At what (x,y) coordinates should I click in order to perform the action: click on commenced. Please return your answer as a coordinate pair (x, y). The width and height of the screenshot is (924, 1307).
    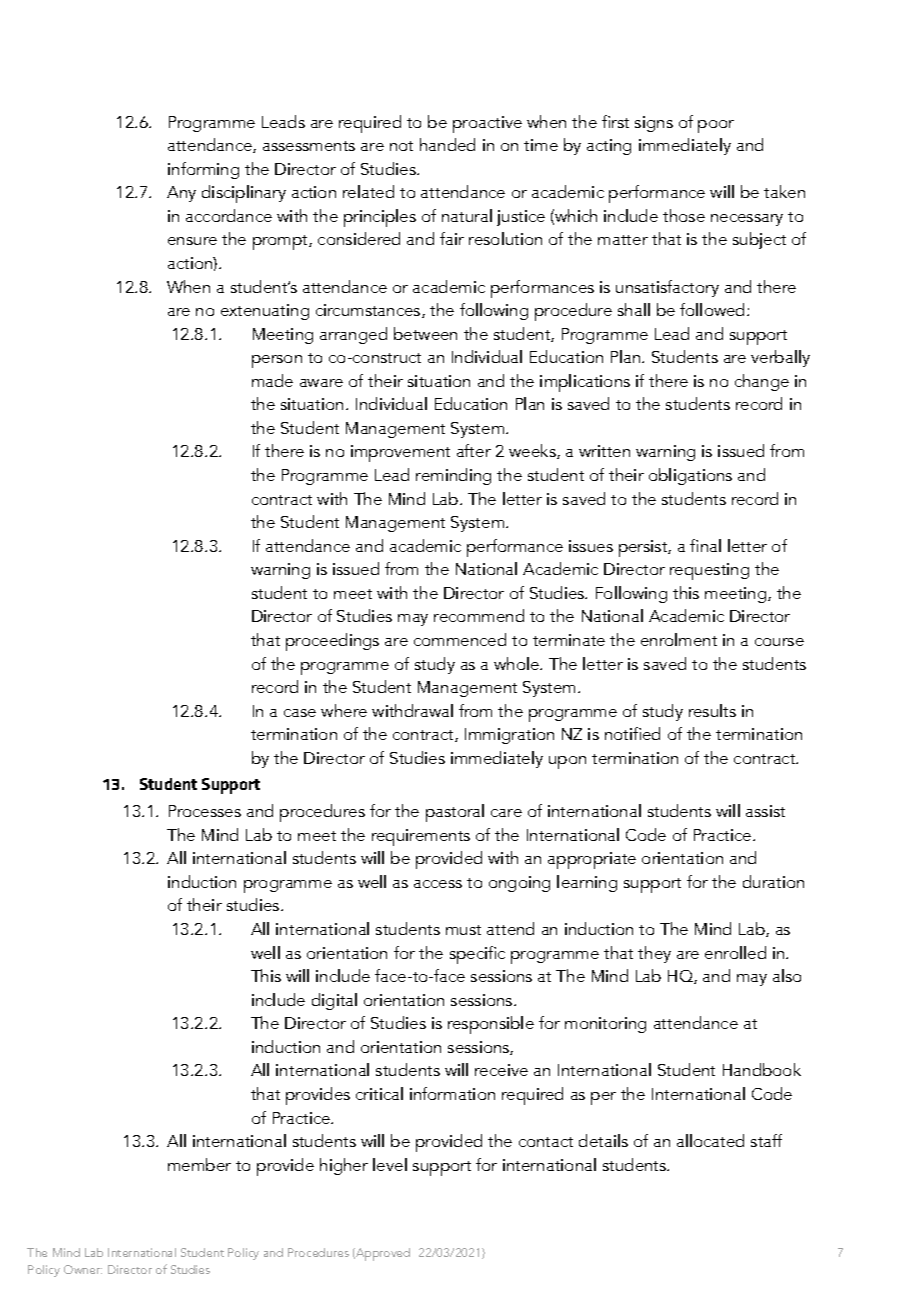
    Looking at the image, I should click on (460, 639).
